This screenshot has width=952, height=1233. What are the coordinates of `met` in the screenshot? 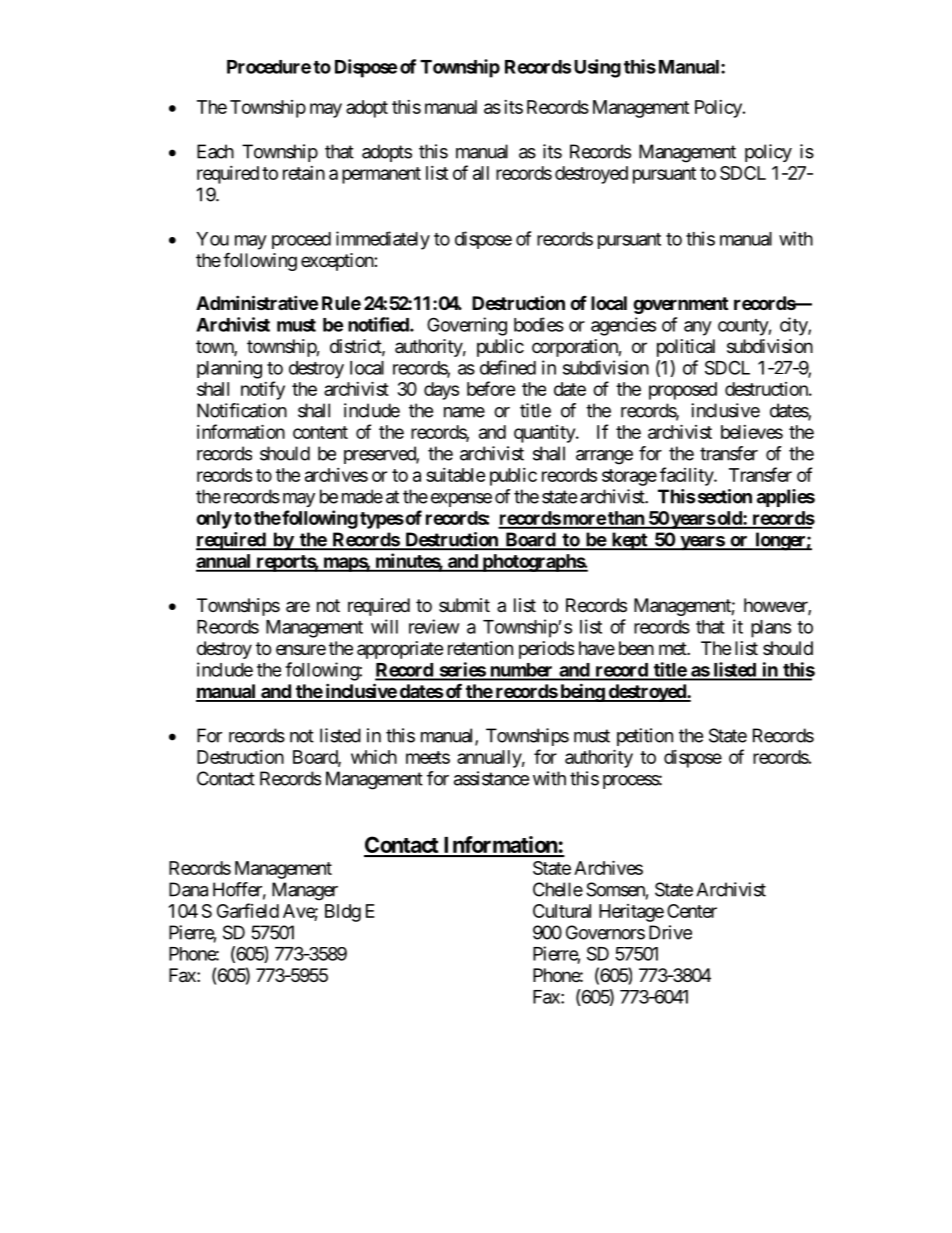 It's located at (673, 648).
